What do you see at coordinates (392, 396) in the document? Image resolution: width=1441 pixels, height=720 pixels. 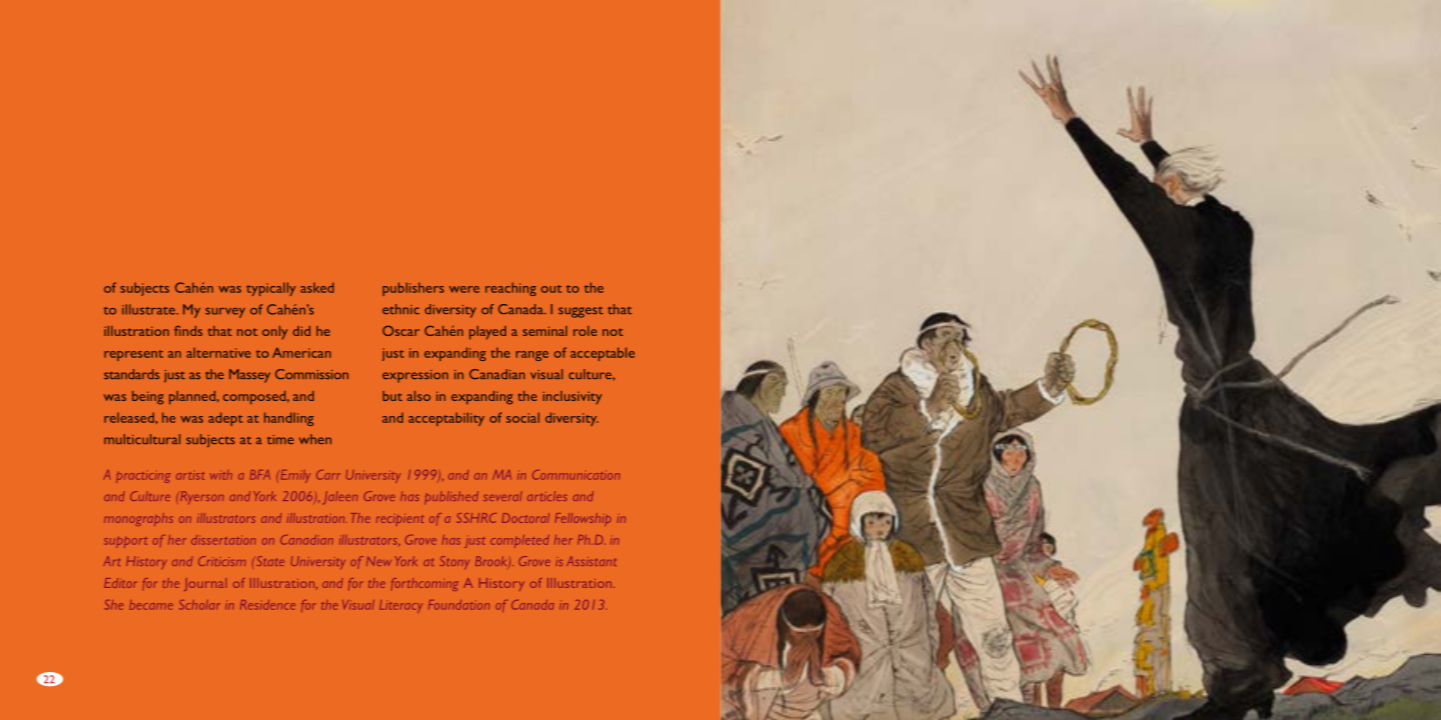 I see `but` at bounding box center [392, 396].
